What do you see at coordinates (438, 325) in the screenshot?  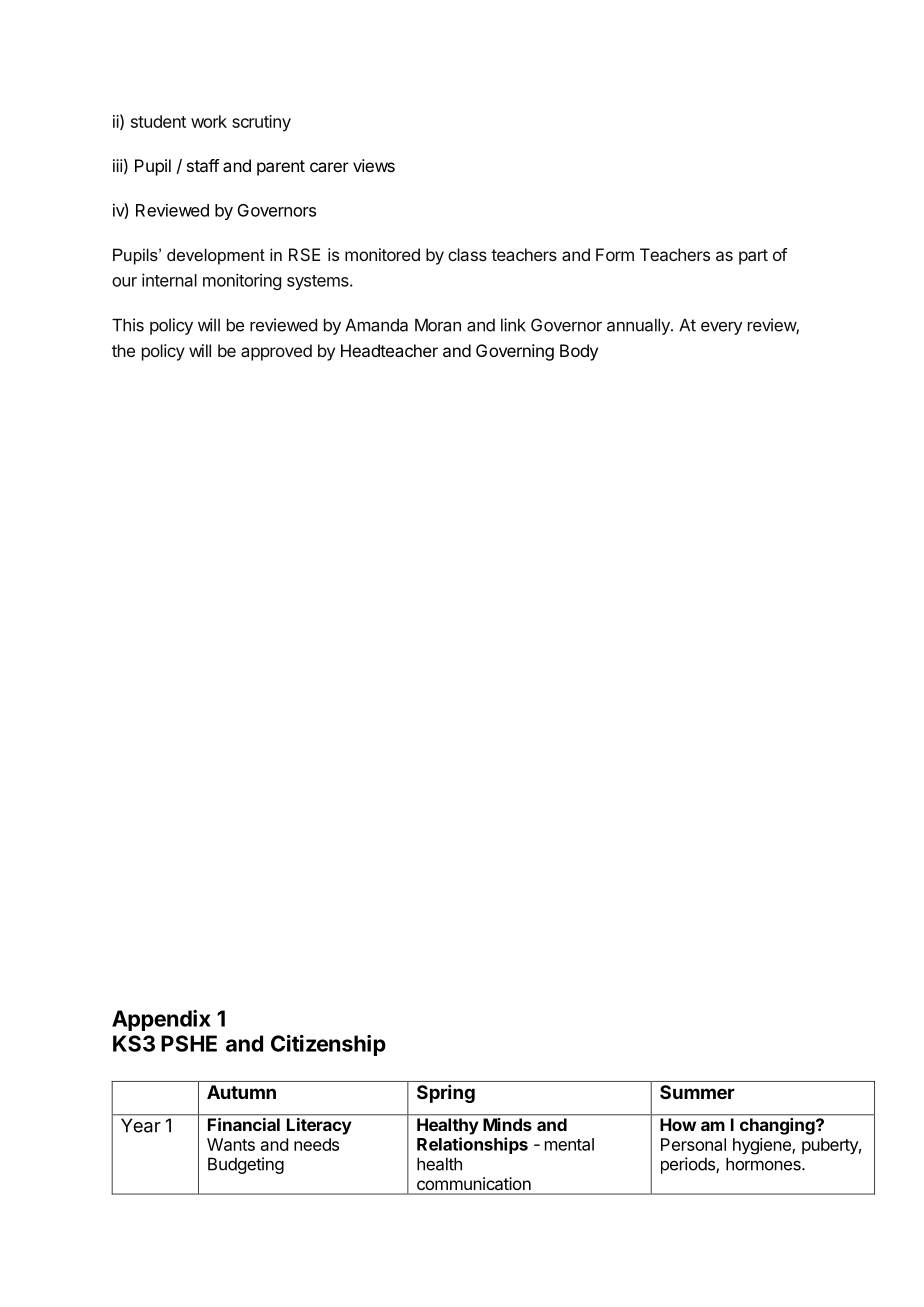 I see `Moran` at bounding box center [438, 325].
